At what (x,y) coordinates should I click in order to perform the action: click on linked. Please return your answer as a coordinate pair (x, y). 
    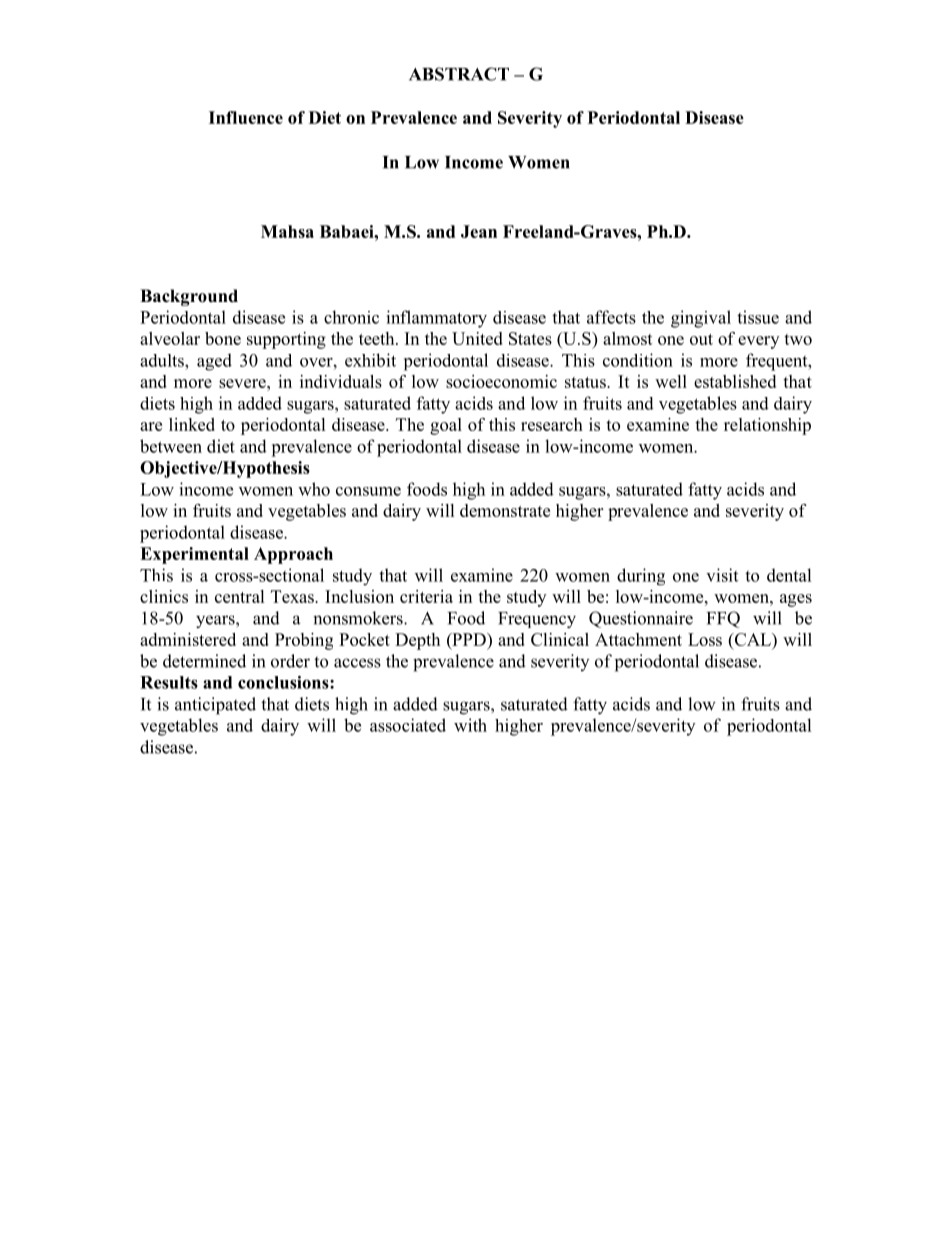
    Looking at the image, I should click on (192, 424).
